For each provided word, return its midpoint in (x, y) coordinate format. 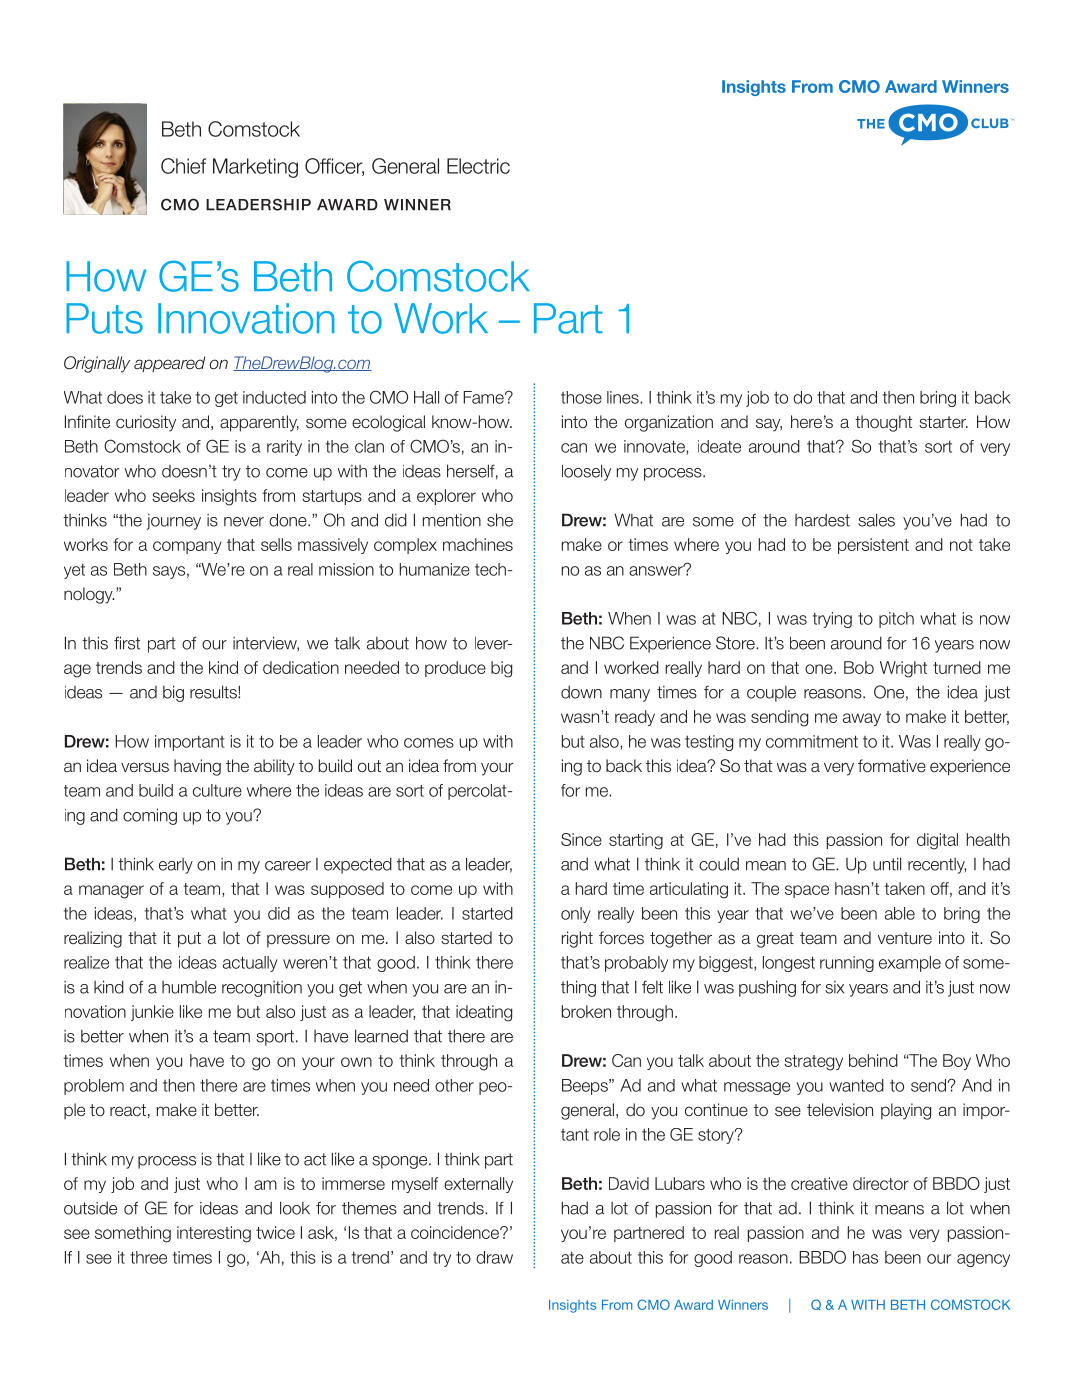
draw (494, 1257)
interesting (214, 1234)
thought (883, 423)
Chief (183, 166)
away (862, 719)
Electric (478, 166)
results (214, 692)
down (581, 692)
